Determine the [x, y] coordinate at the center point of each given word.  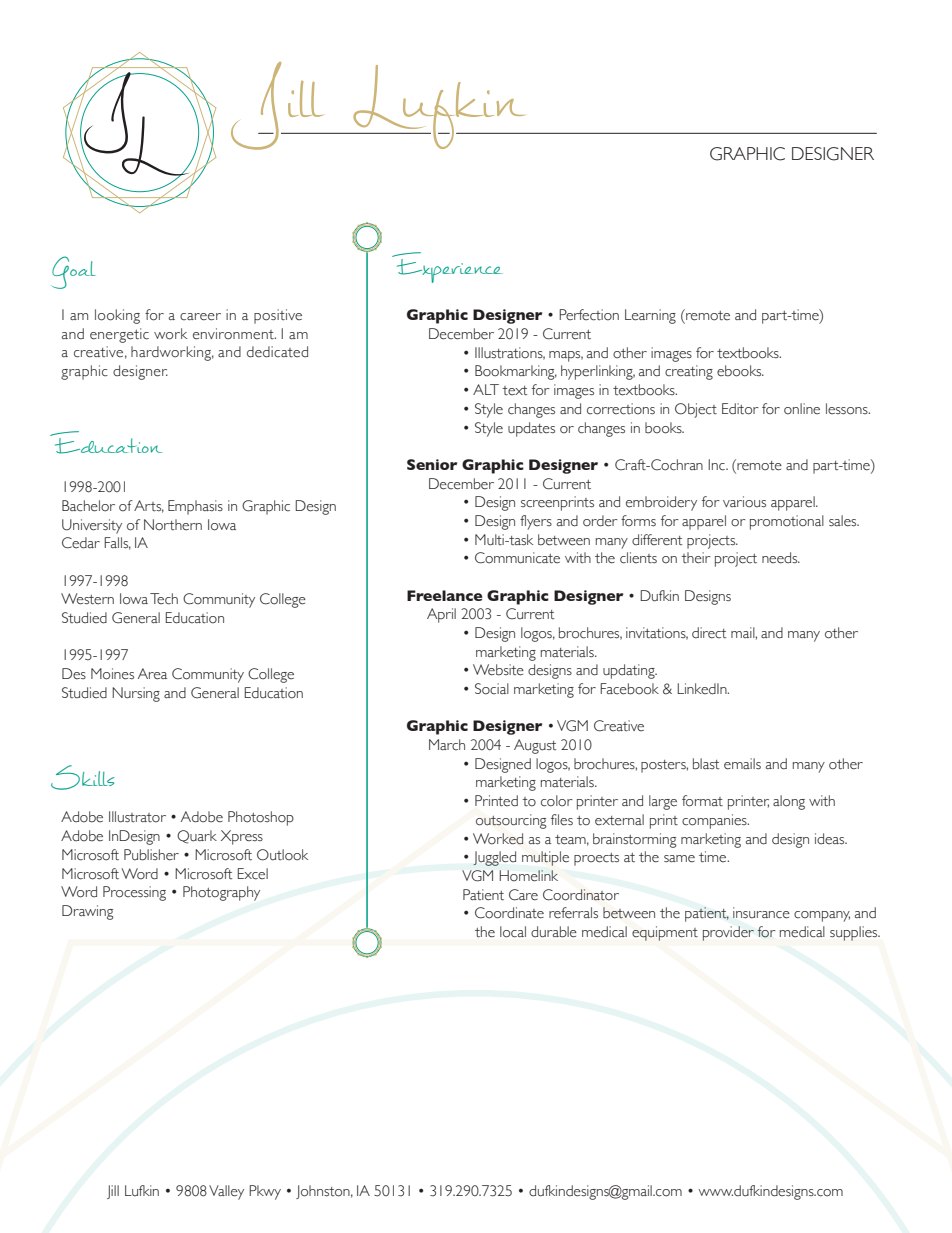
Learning [650, 316]
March [447, 744]
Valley [226, 1192]
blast [706, 764]
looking [117, 316]
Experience [447, 267]
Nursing [136, 694]
